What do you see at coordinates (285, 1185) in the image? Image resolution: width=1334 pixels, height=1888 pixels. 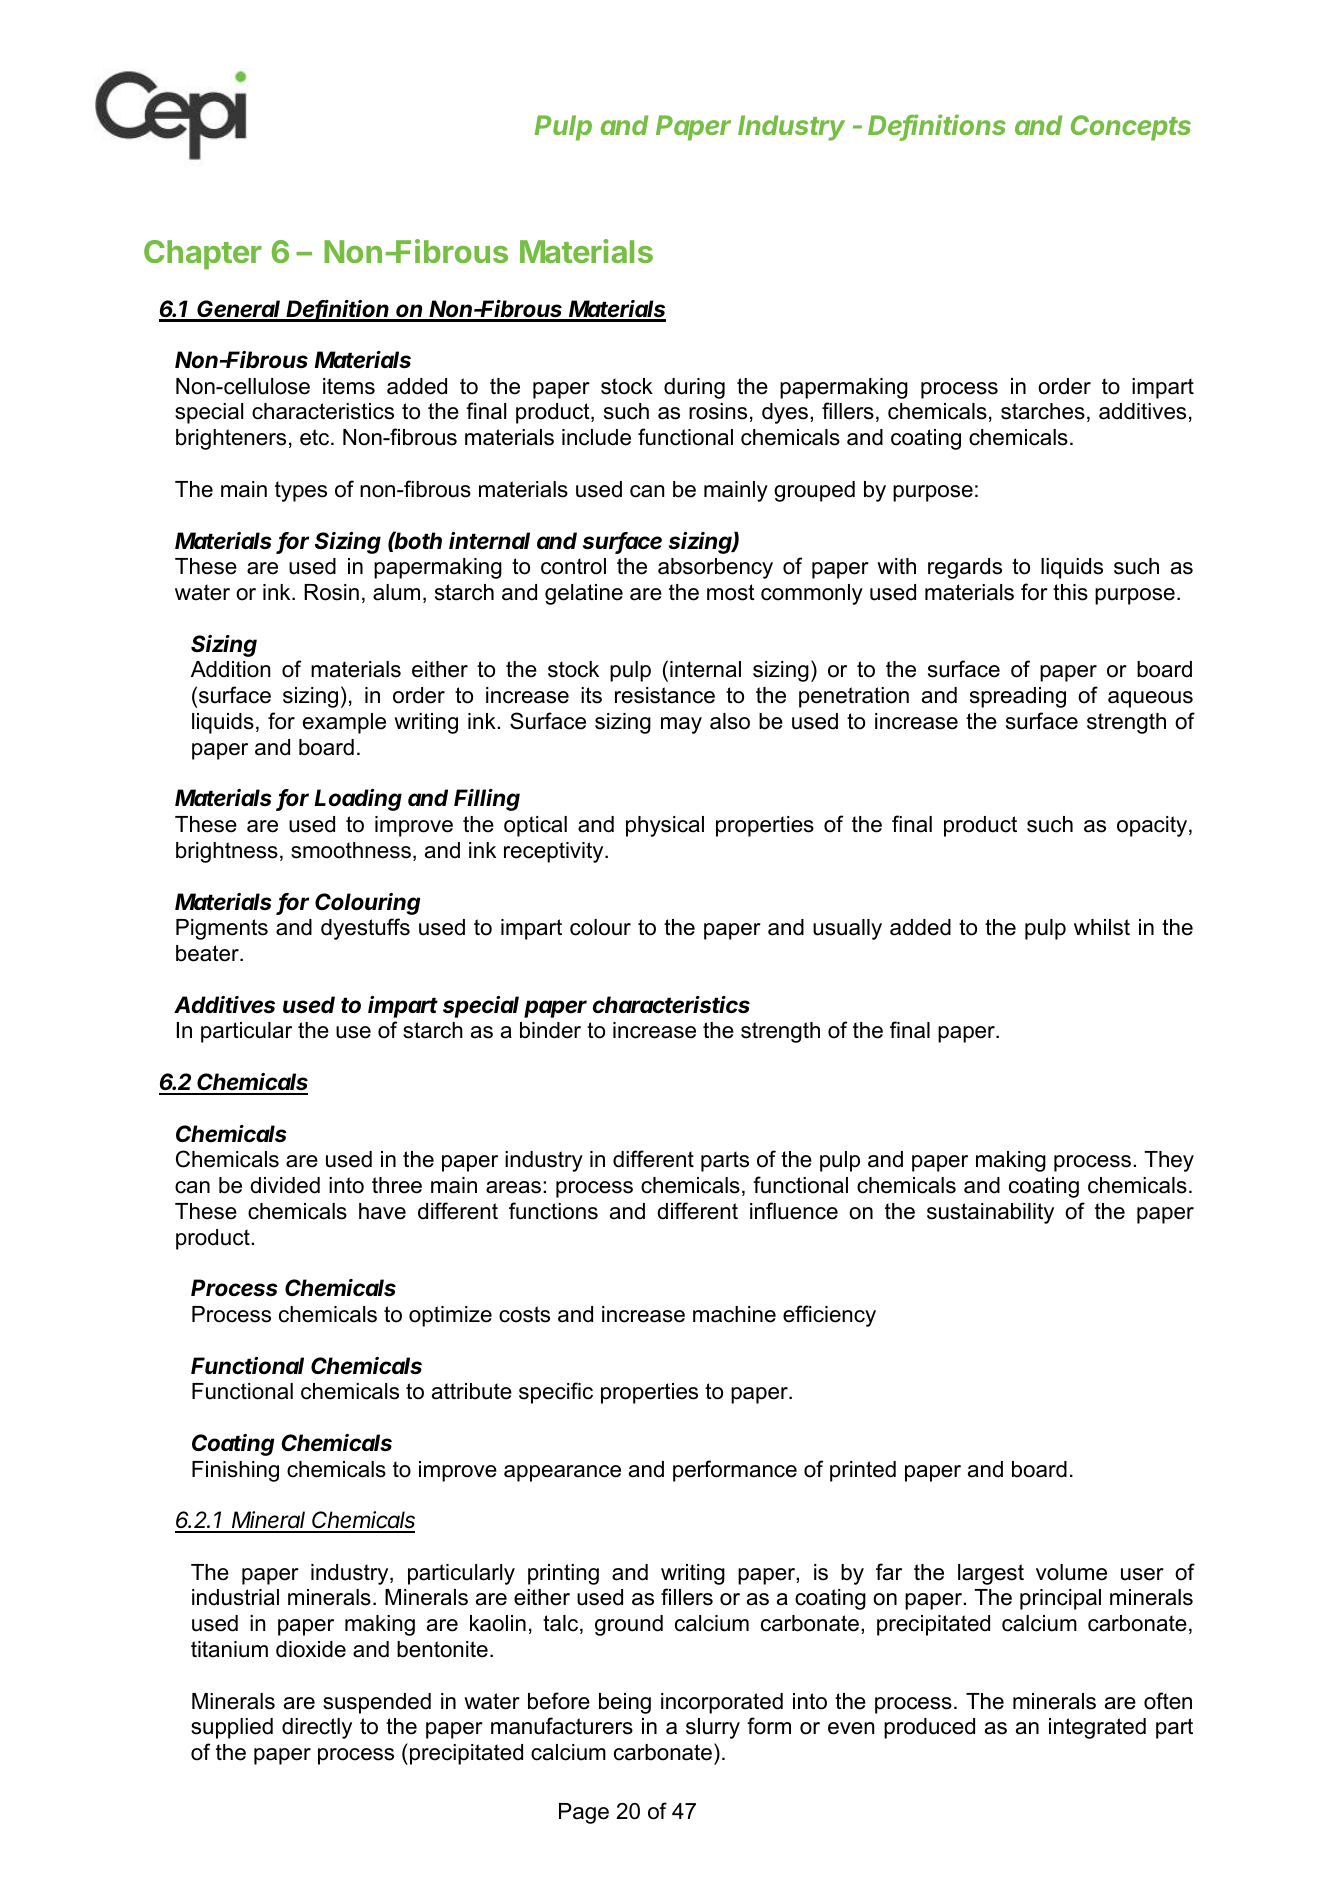 I see `divided` at bounding box center [285, 1185].
